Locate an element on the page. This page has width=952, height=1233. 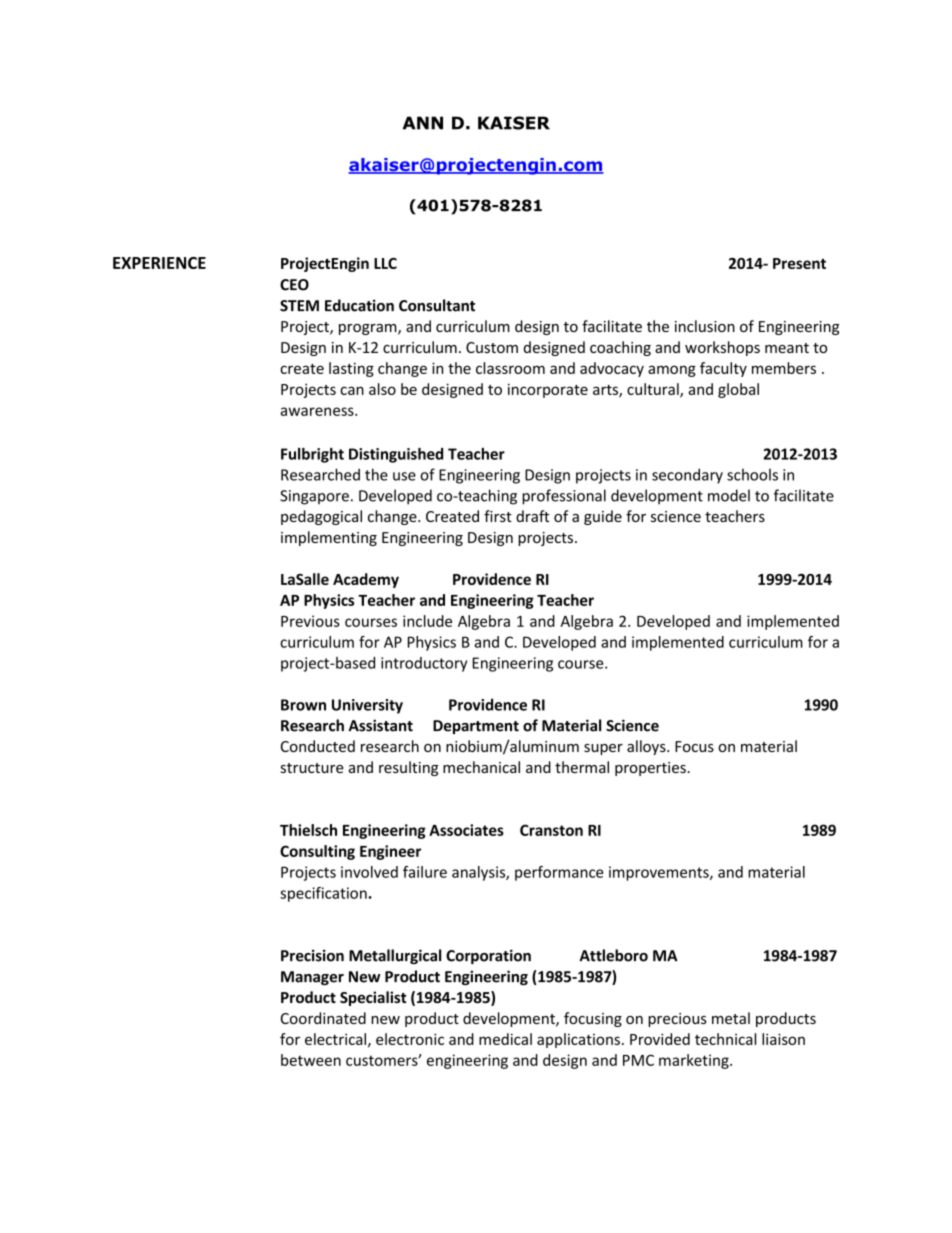
Consulting is located at coordinates (317, 852).
